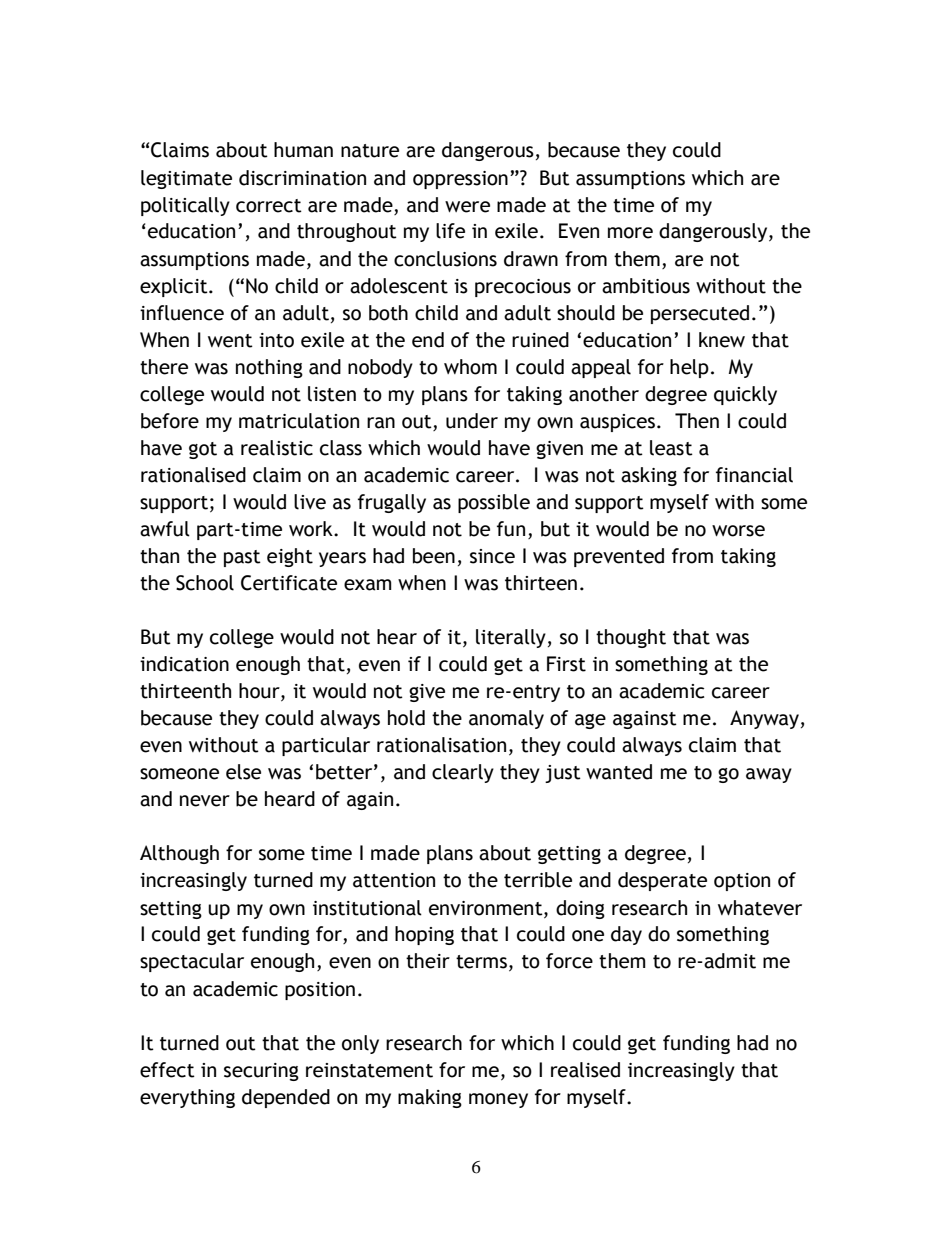 The width and height of the screenshot is (952, 1233). What do you see at coordinates (460, 180) in the screenshot?
I see `oppression` at bounding box center [460, 180].
